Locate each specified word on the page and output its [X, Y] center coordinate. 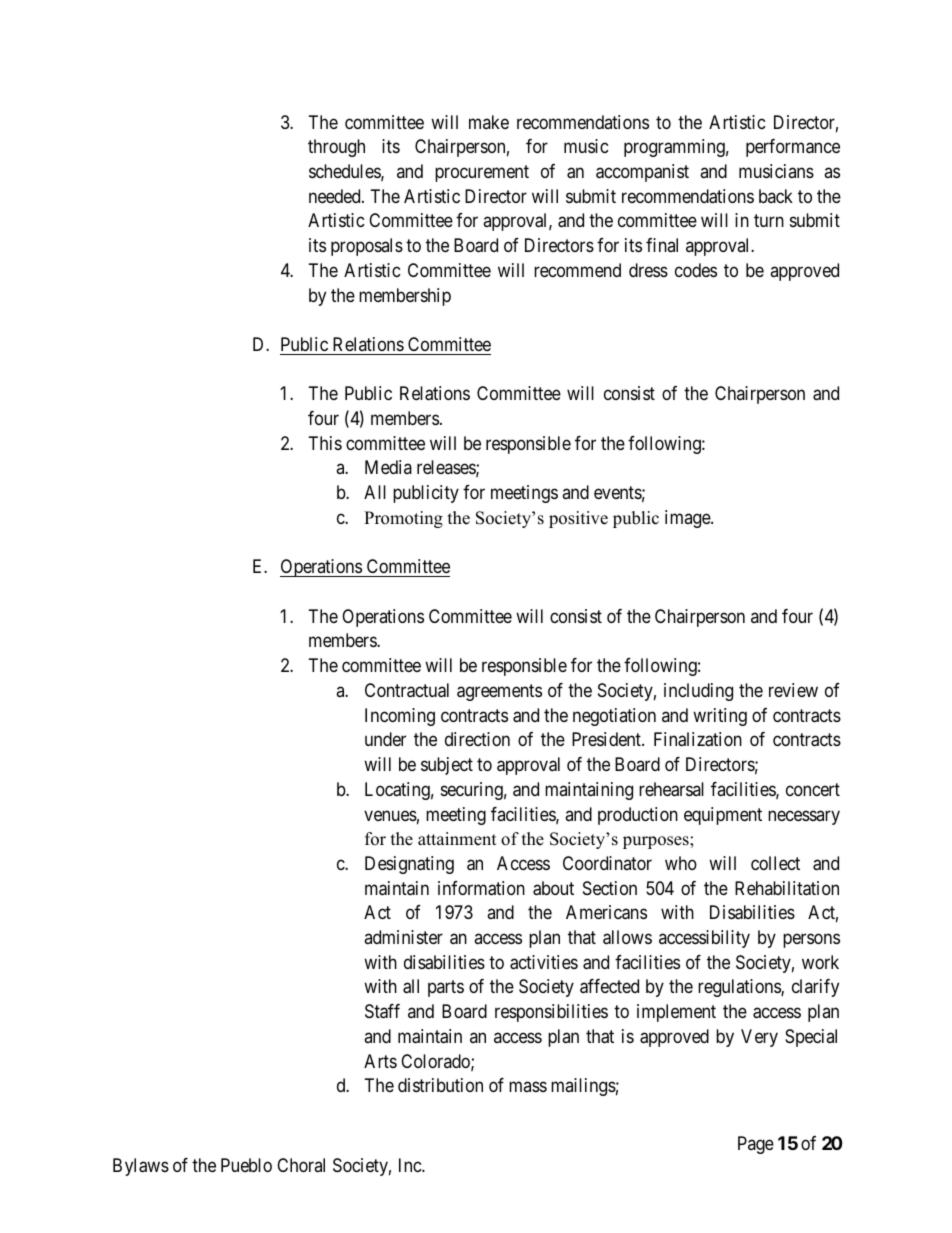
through [336, 148]
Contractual [407, 690]
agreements [499, 692]
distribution [440, 1085]
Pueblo [246, 1165]
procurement [482, 173]
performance [793, 148]
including [698, 692]
